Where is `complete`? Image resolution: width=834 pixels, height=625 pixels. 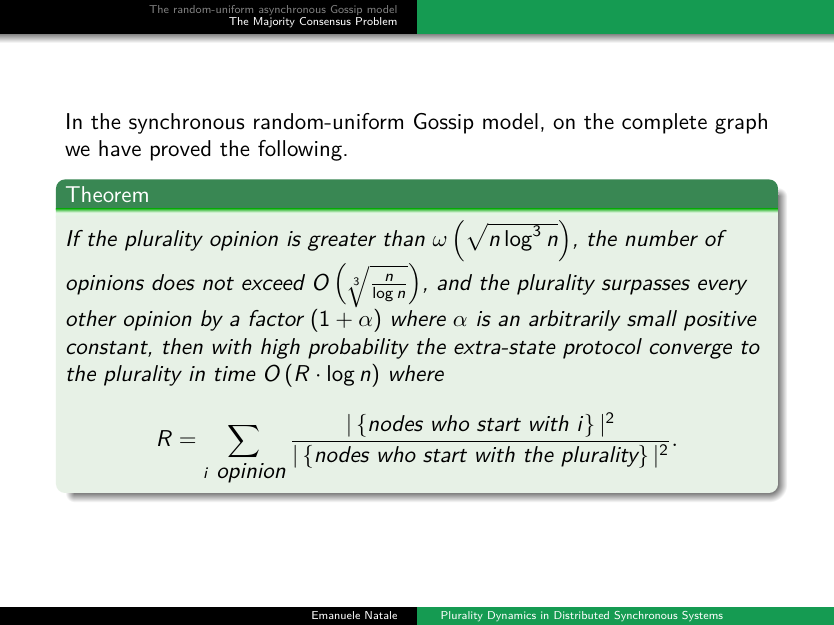 complete is located at coordinates (664, 123).
